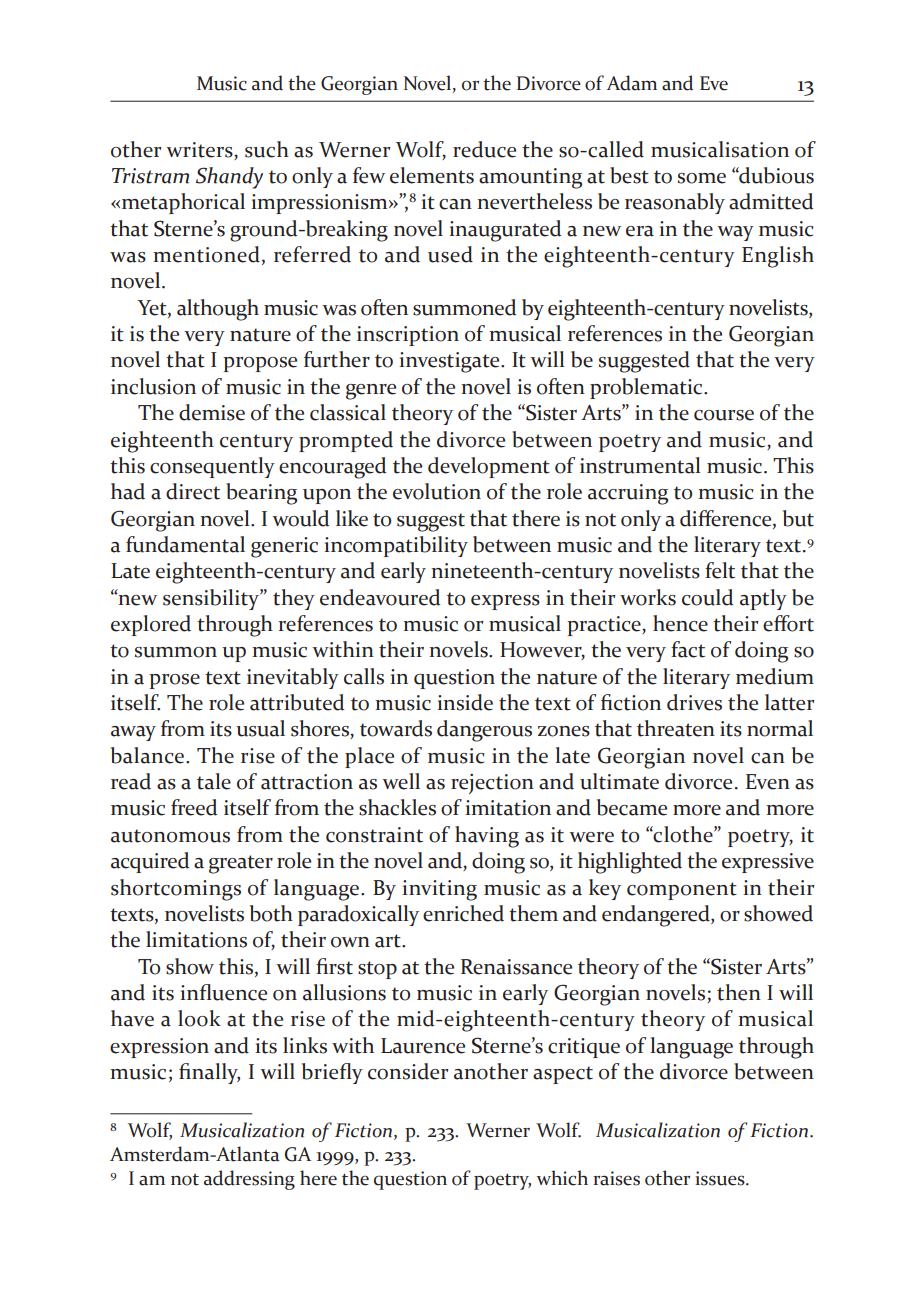 The height and width of the page is (1316, 922). I want to click on issues, so click(721, 1178).
